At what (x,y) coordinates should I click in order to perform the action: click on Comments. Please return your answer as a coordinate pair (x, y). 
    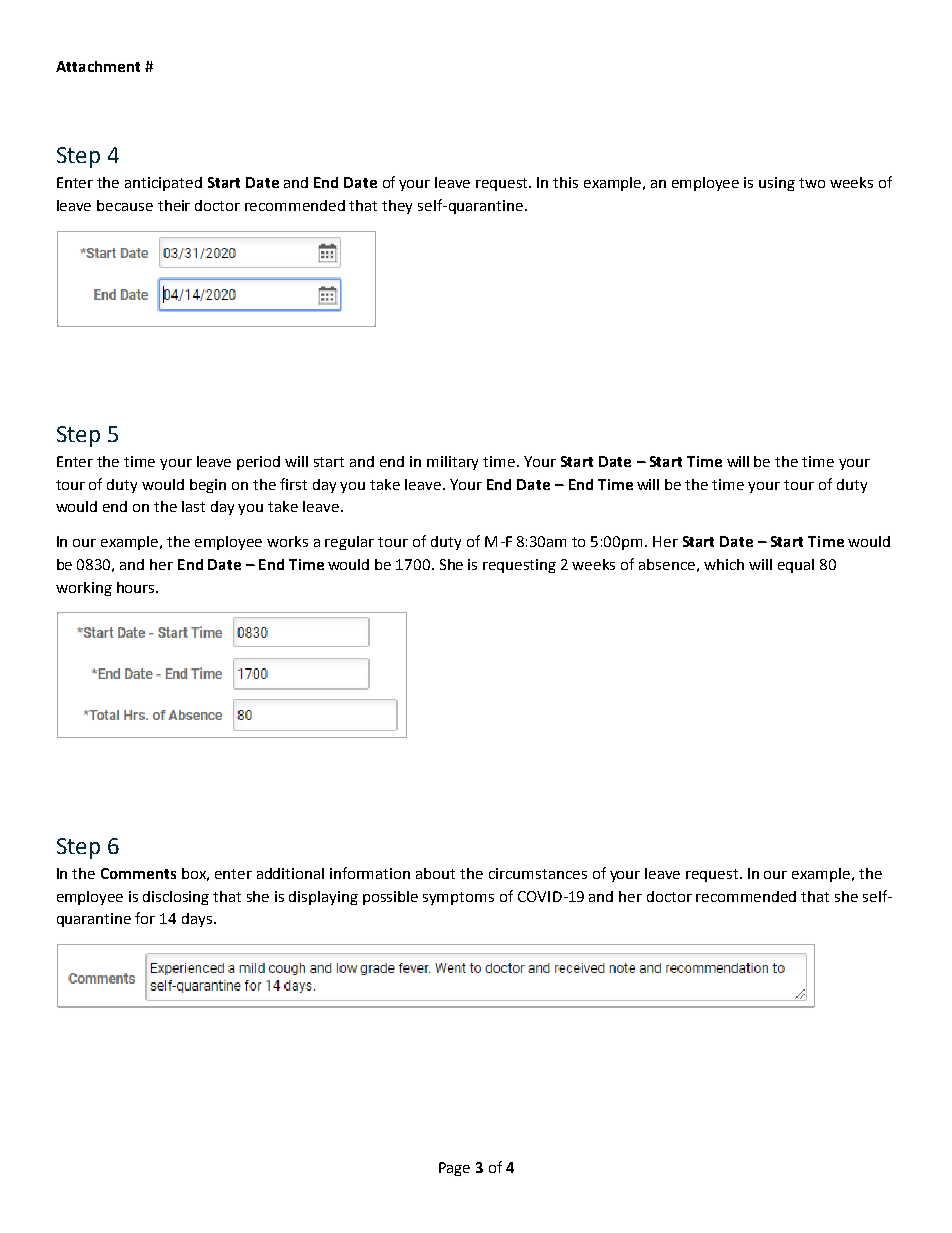
    Looking at the image, I should click on (138, 873).
